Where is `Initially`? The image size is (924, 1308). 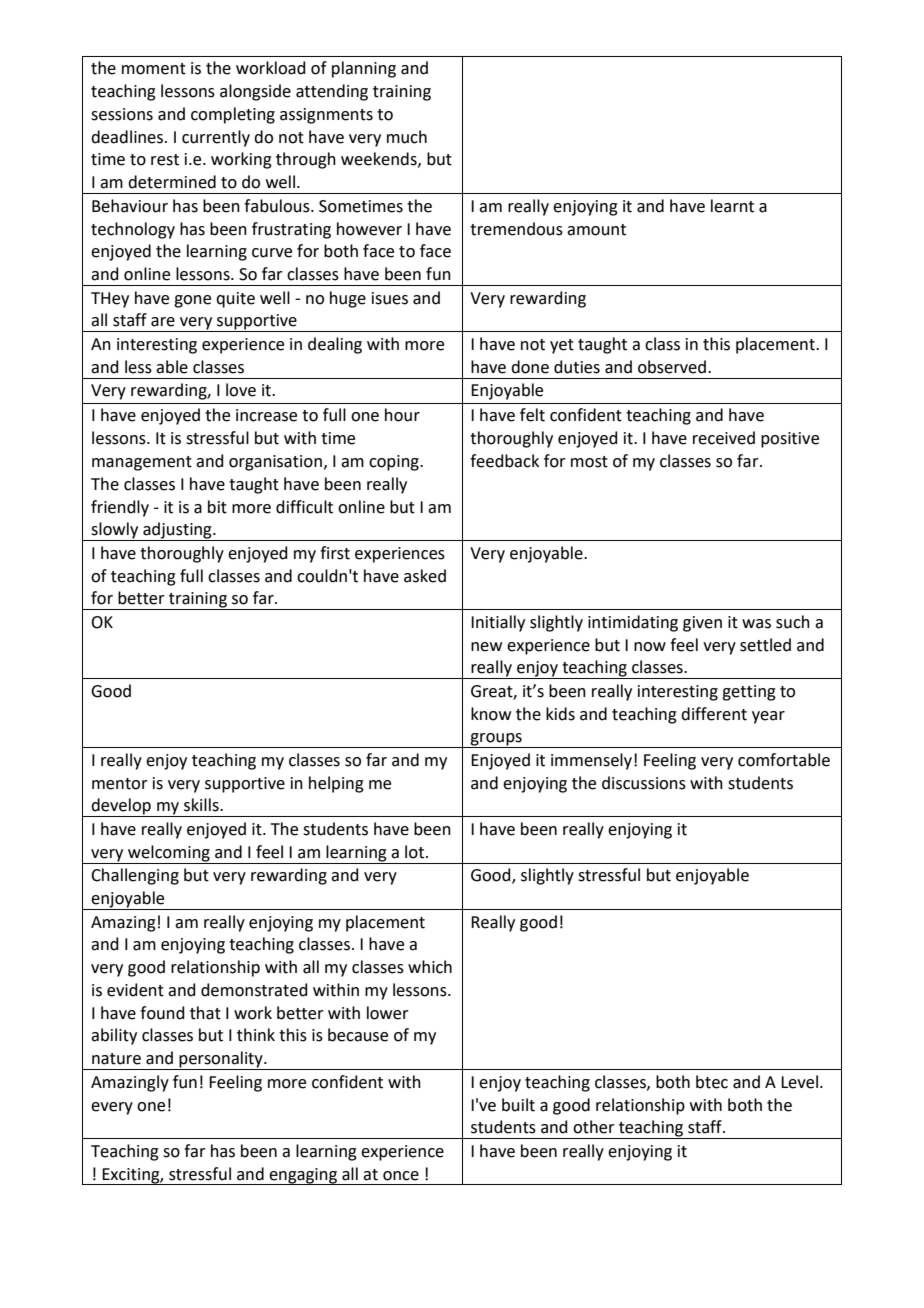 Initially is located at coordinates (498, 623).
